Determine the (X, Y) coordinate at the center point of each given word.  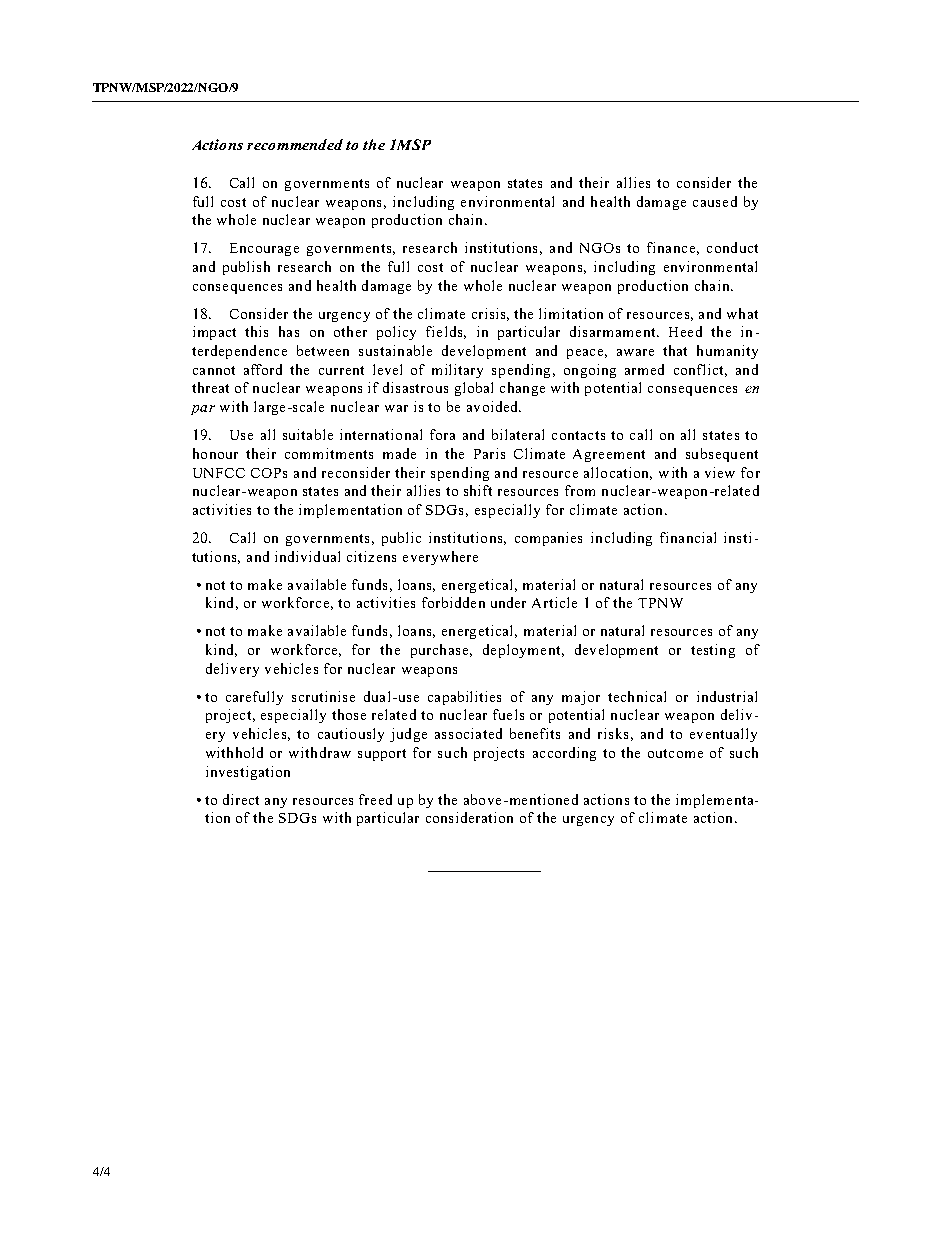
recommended (295, 144)
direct (241, 799)
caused (715, 201)
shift (478, 490)
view (720, 472)
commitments (329, 453)
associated (468, 733)
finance (671, 247)
